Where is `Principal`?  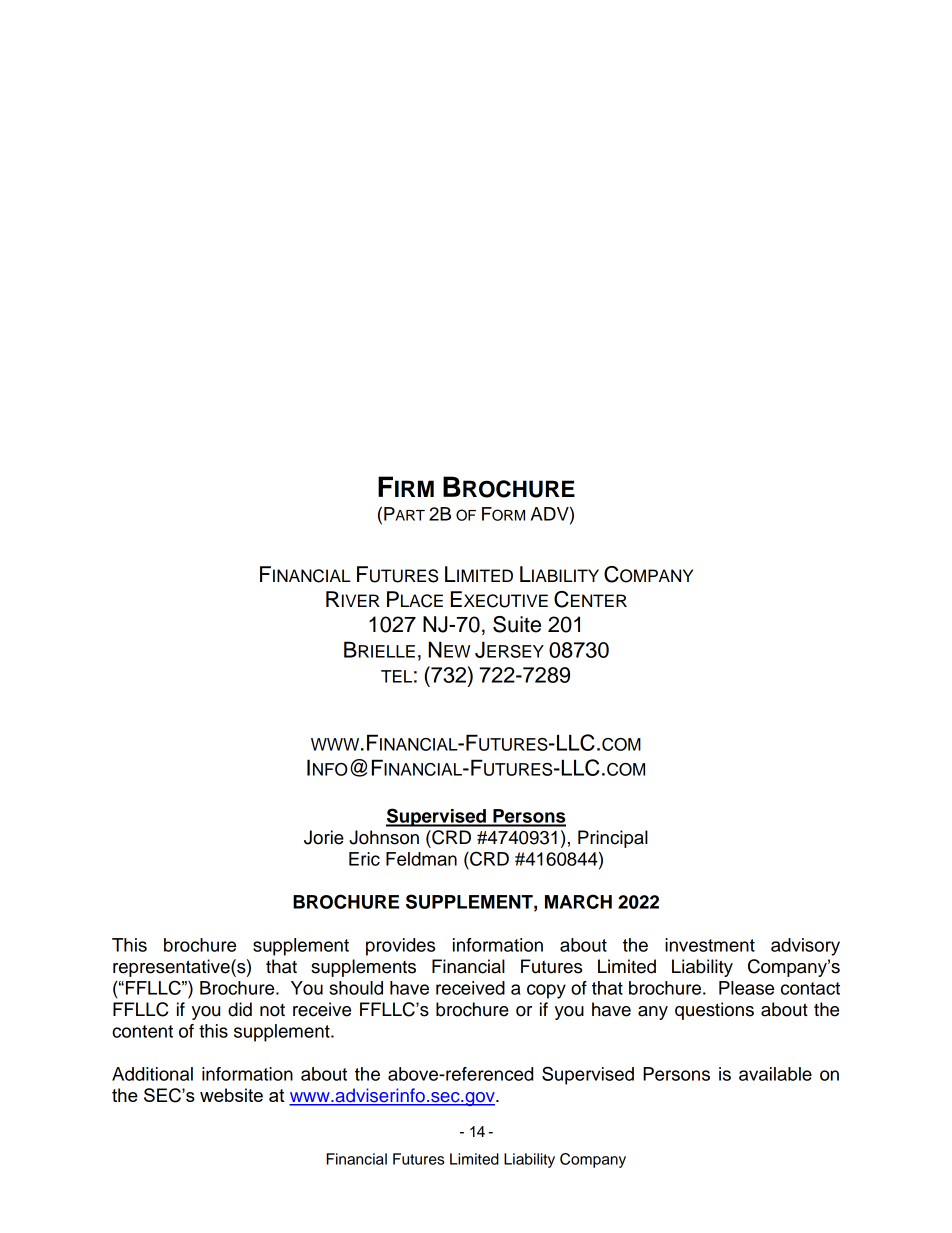
Principal is located at coordinates (613, 839).
